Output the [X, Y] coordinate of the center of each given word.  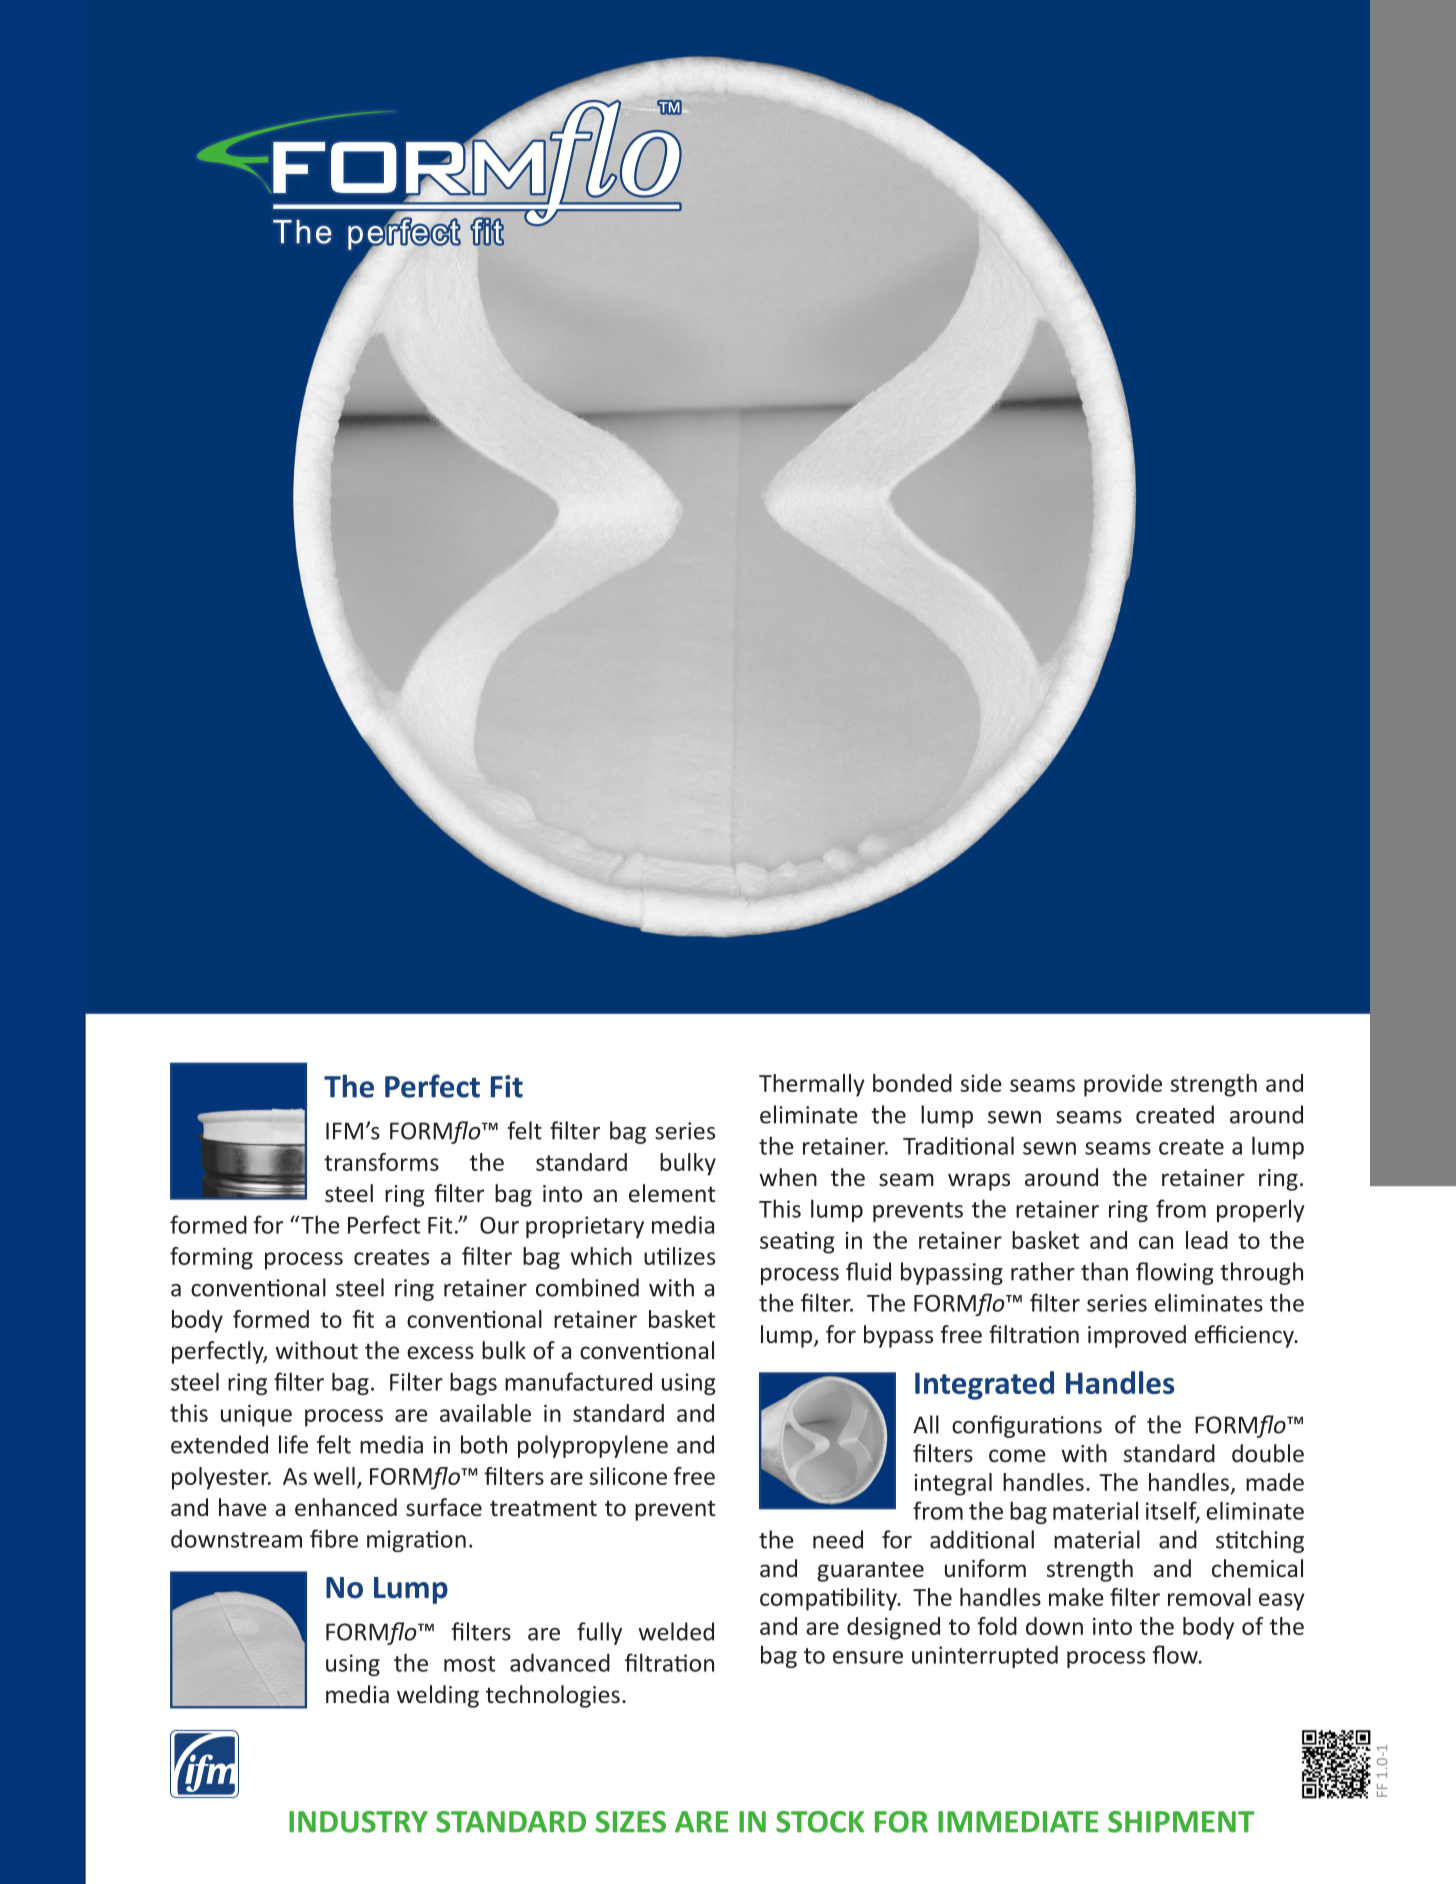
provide [1123, 1085]
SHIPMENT [1181, 1822]
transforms [381, 1162]
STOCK [820, 1822]
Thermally [812, 1085]
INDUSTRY [358, 1822]
